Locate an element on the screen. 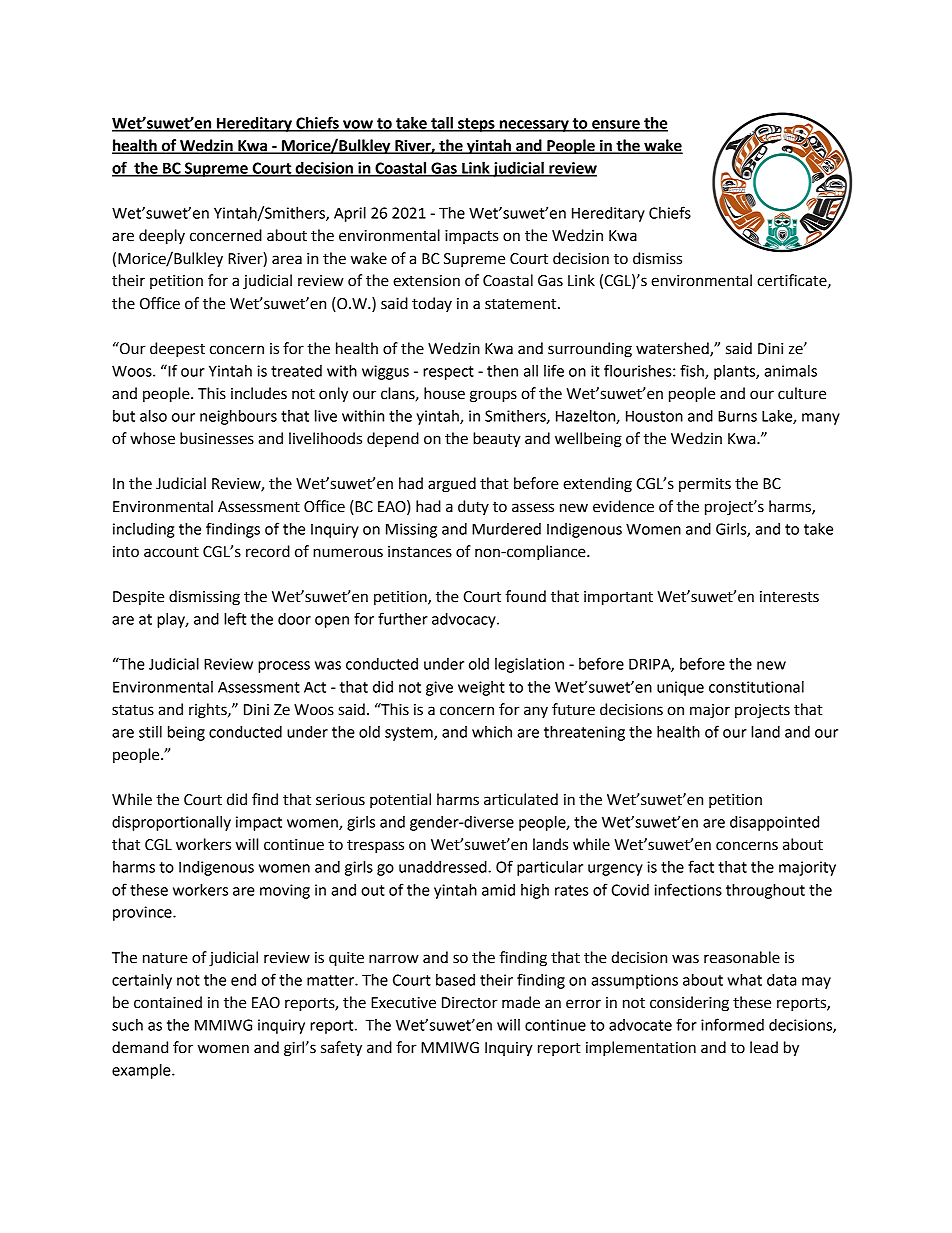 The height and width of the screenshot is (1233, 952). left is located at coordinates (235, 618).
